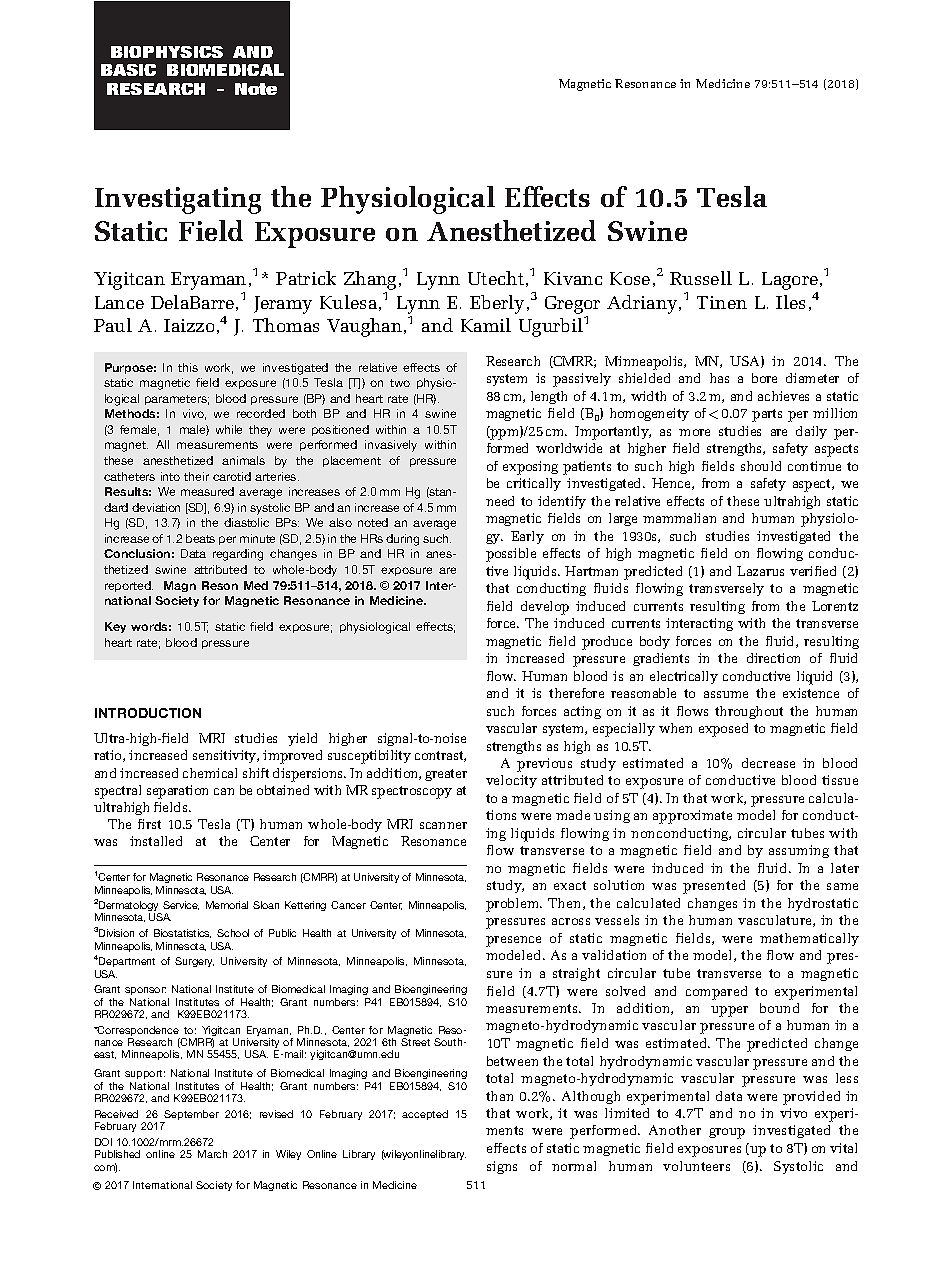 This screenshot has width=952, height=1261. I want to click on Lazarus, so click(760, 571).
